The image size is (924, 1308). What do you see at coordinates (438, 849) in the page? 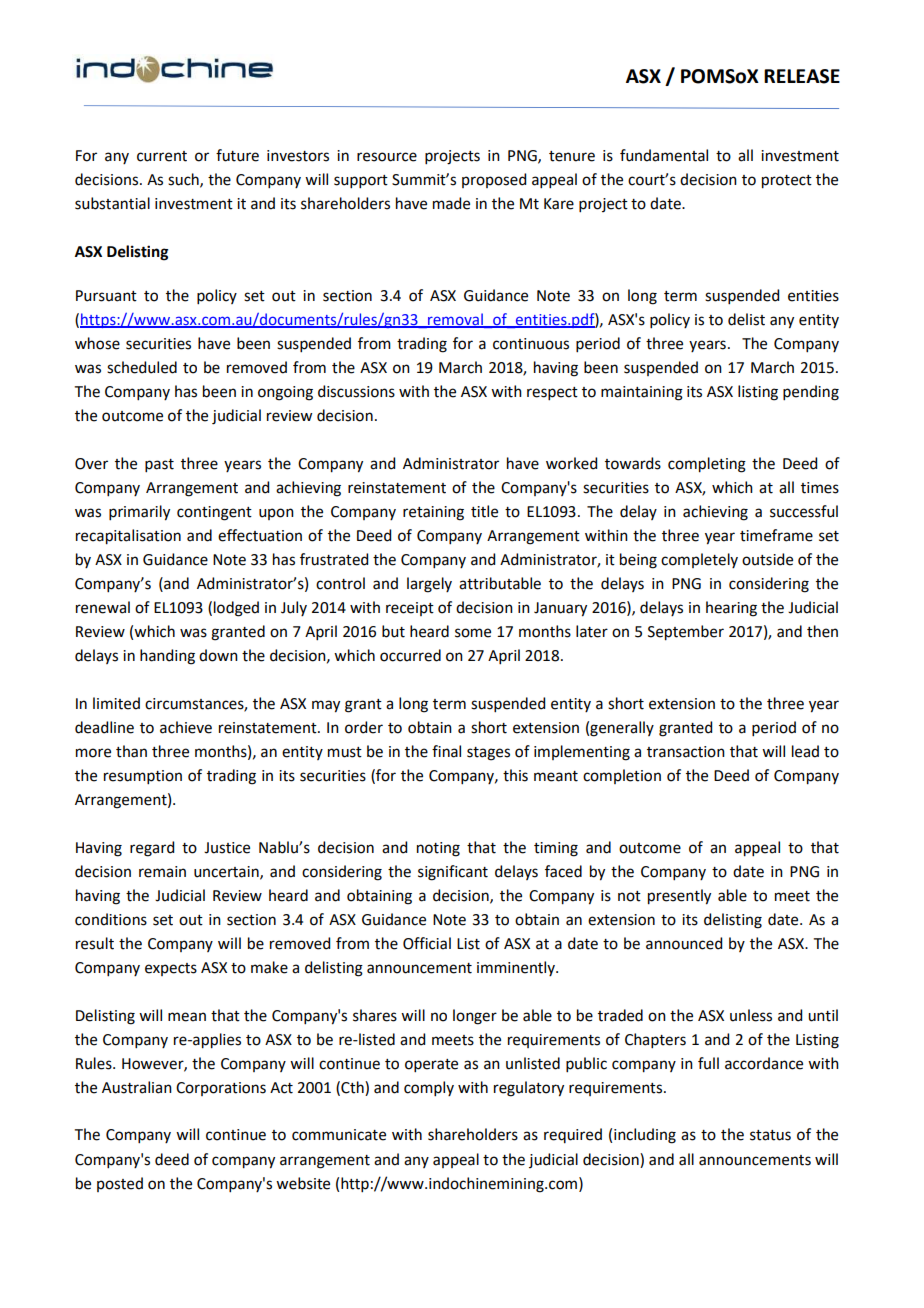
I see `noting` at bounding box center [438, 849].
